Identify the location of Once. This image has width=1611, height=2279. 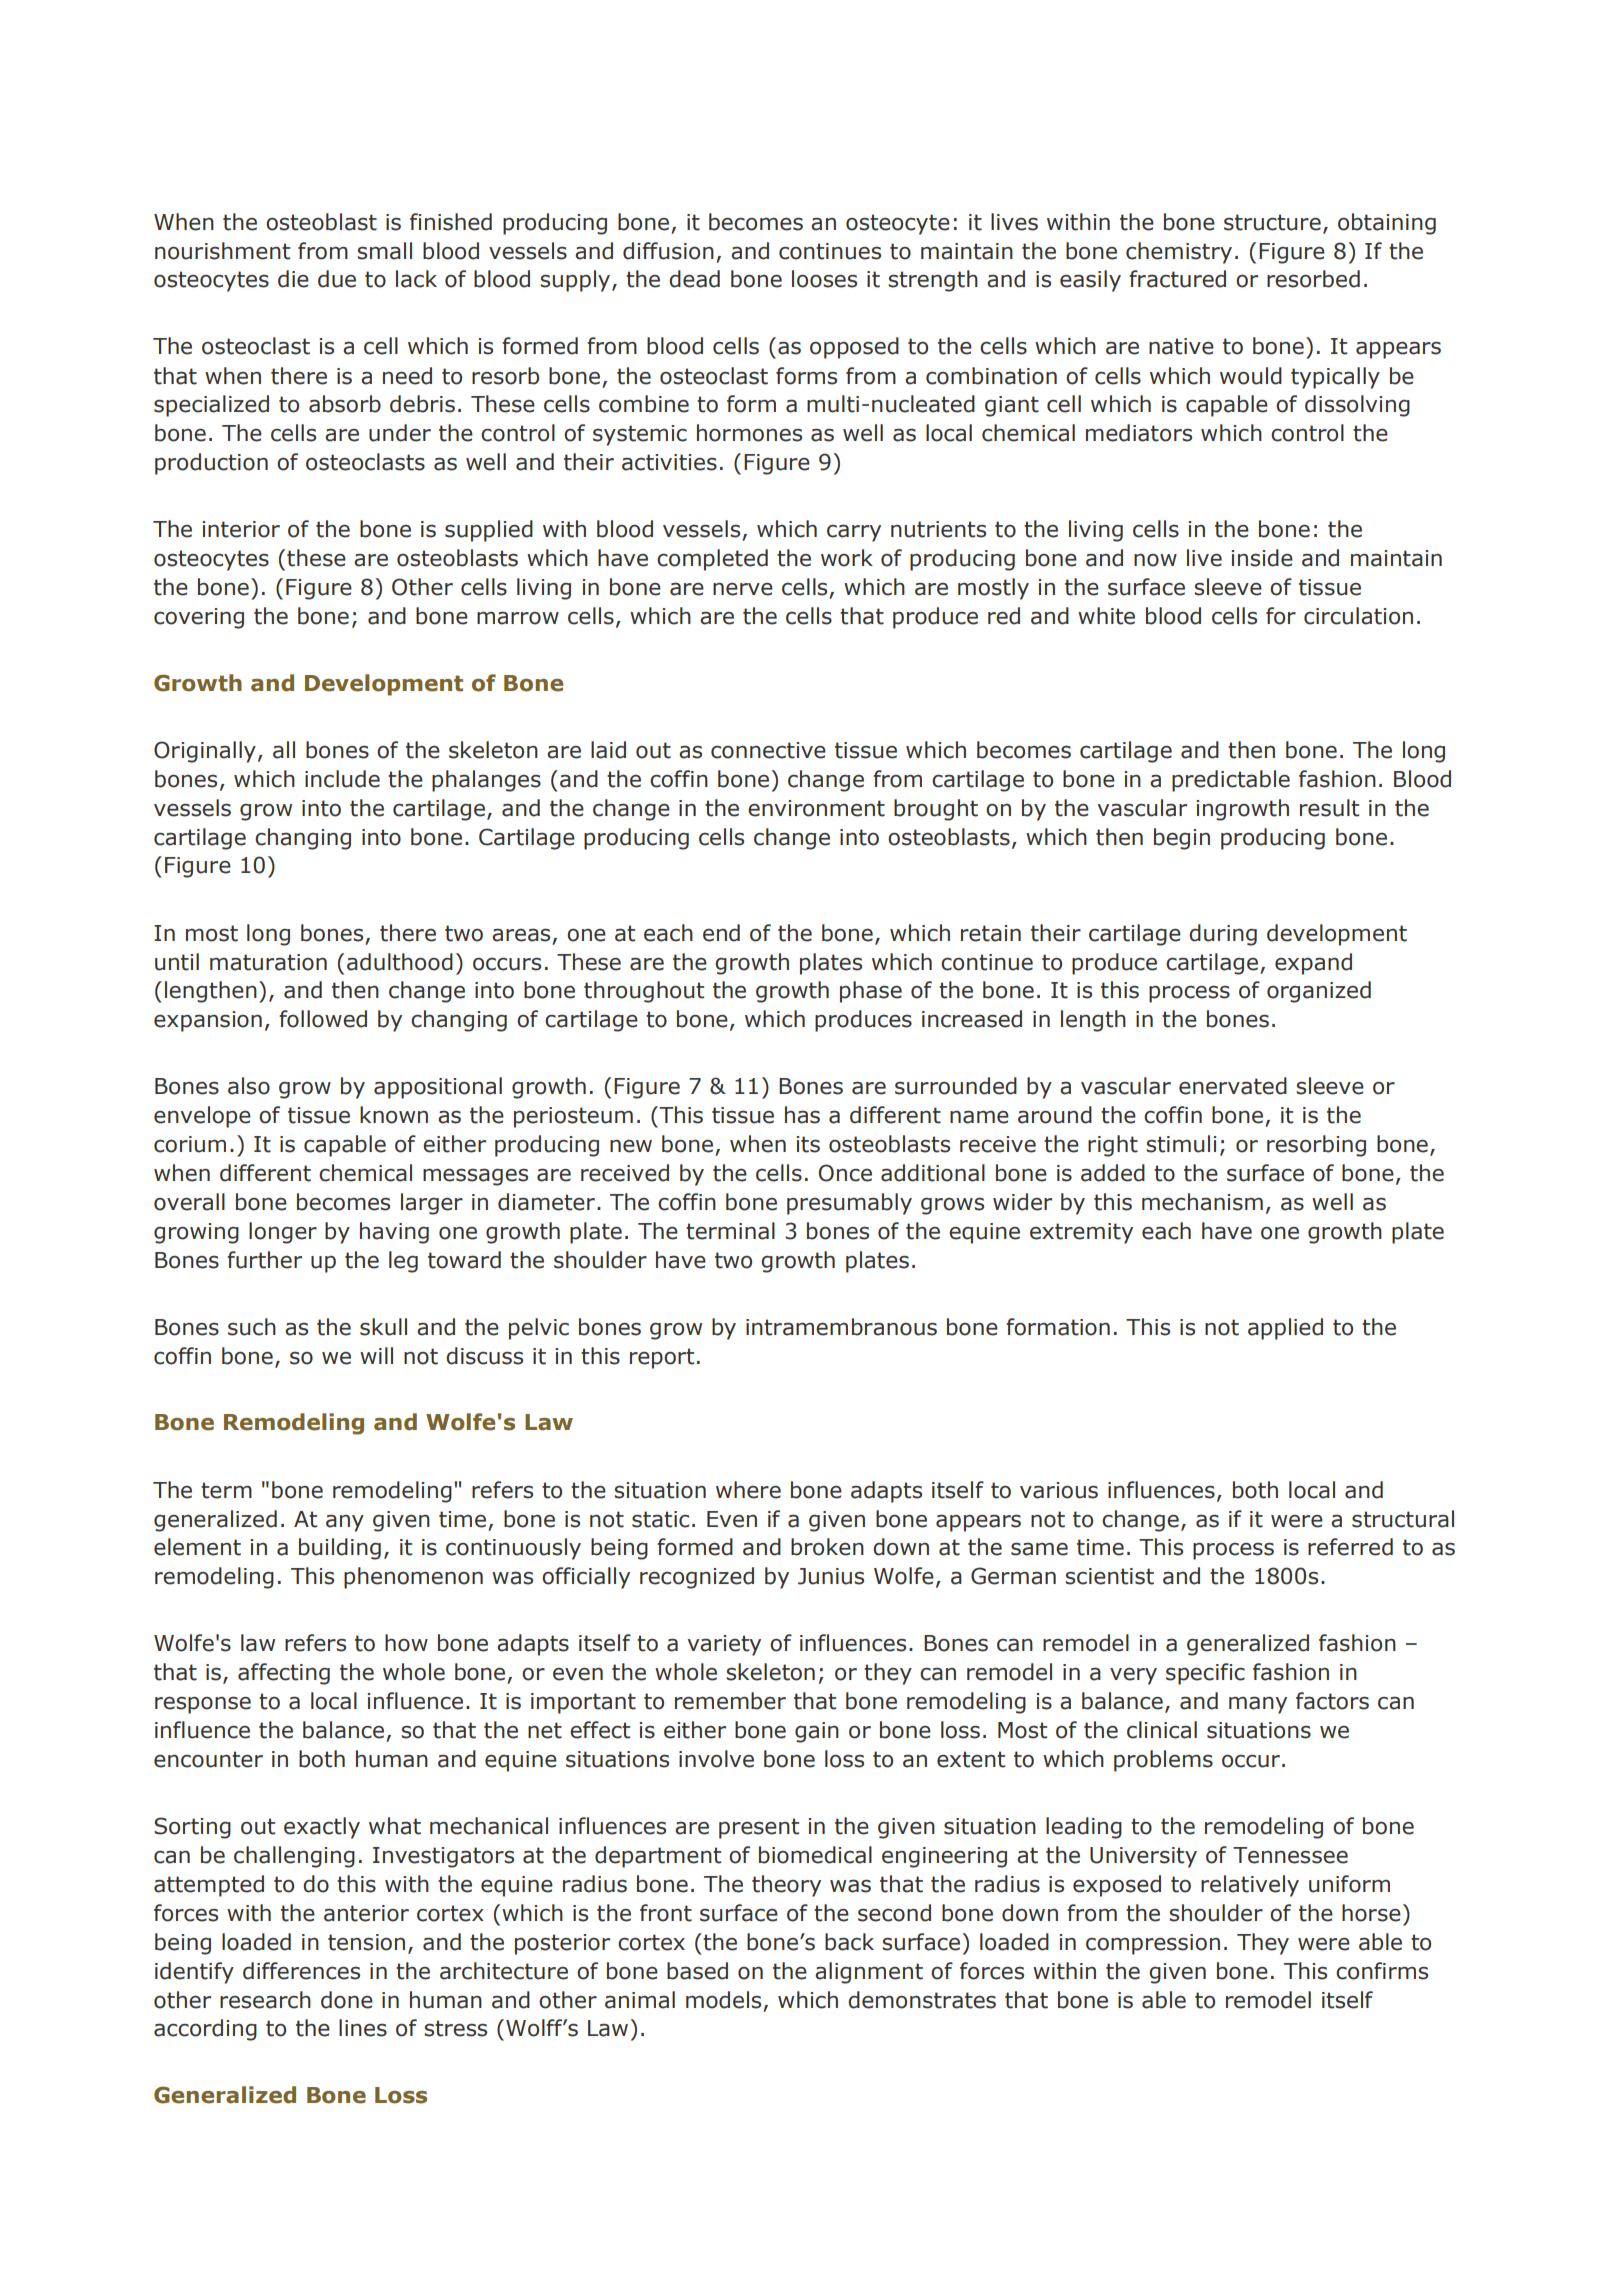
(845, 1173).
